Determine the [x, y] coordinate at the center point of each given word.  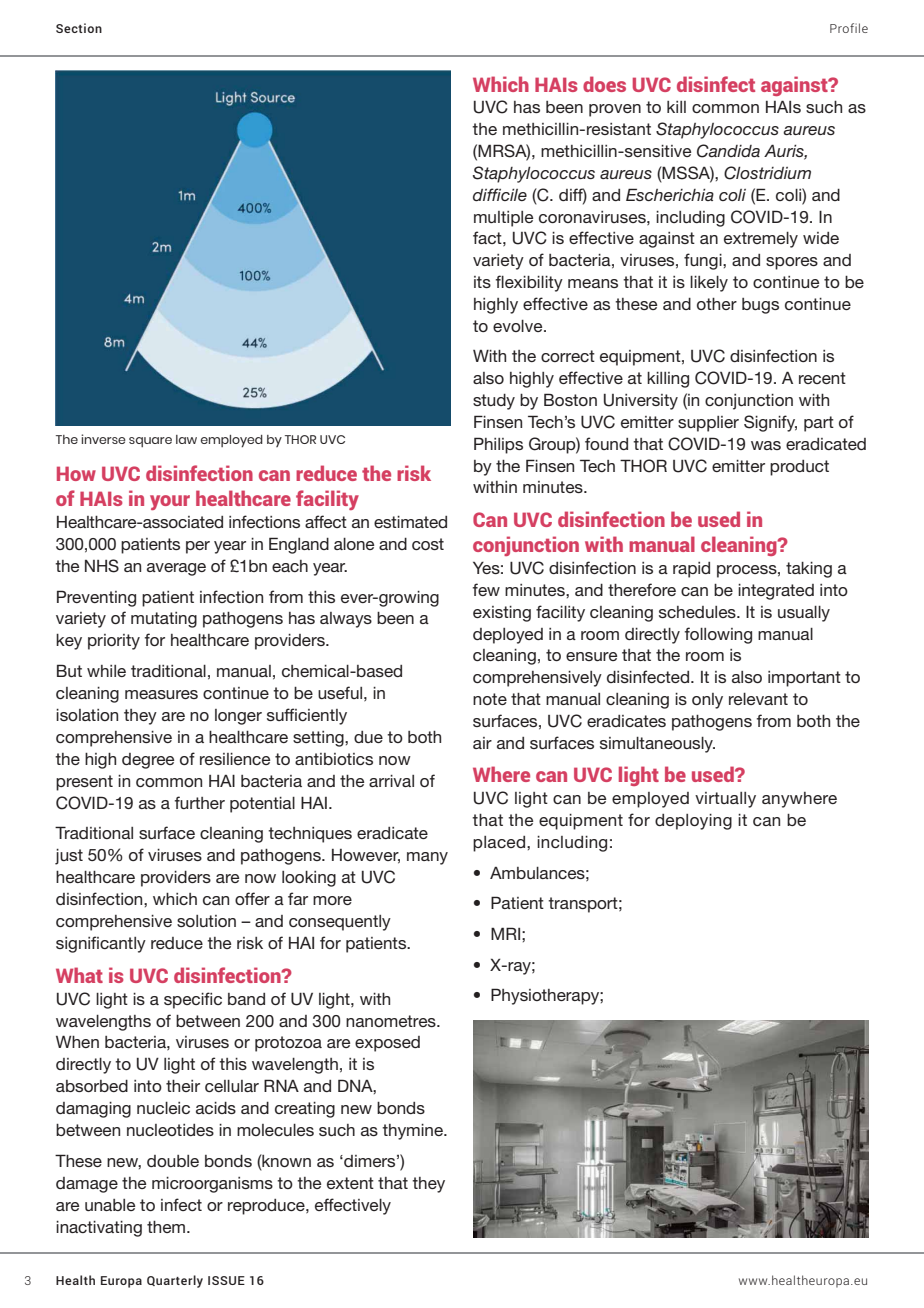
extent [350, 1183]
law [186, 439]
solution [206, 921]
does [604, 84]
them [167, 1227]
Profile [849, 28]
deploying [693, 822]
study [494, 402]
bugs [760, 306]
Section [79, 28]
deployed [508, 636]
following [718, 635]
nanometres [392, 1021]
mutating [164, 620]
